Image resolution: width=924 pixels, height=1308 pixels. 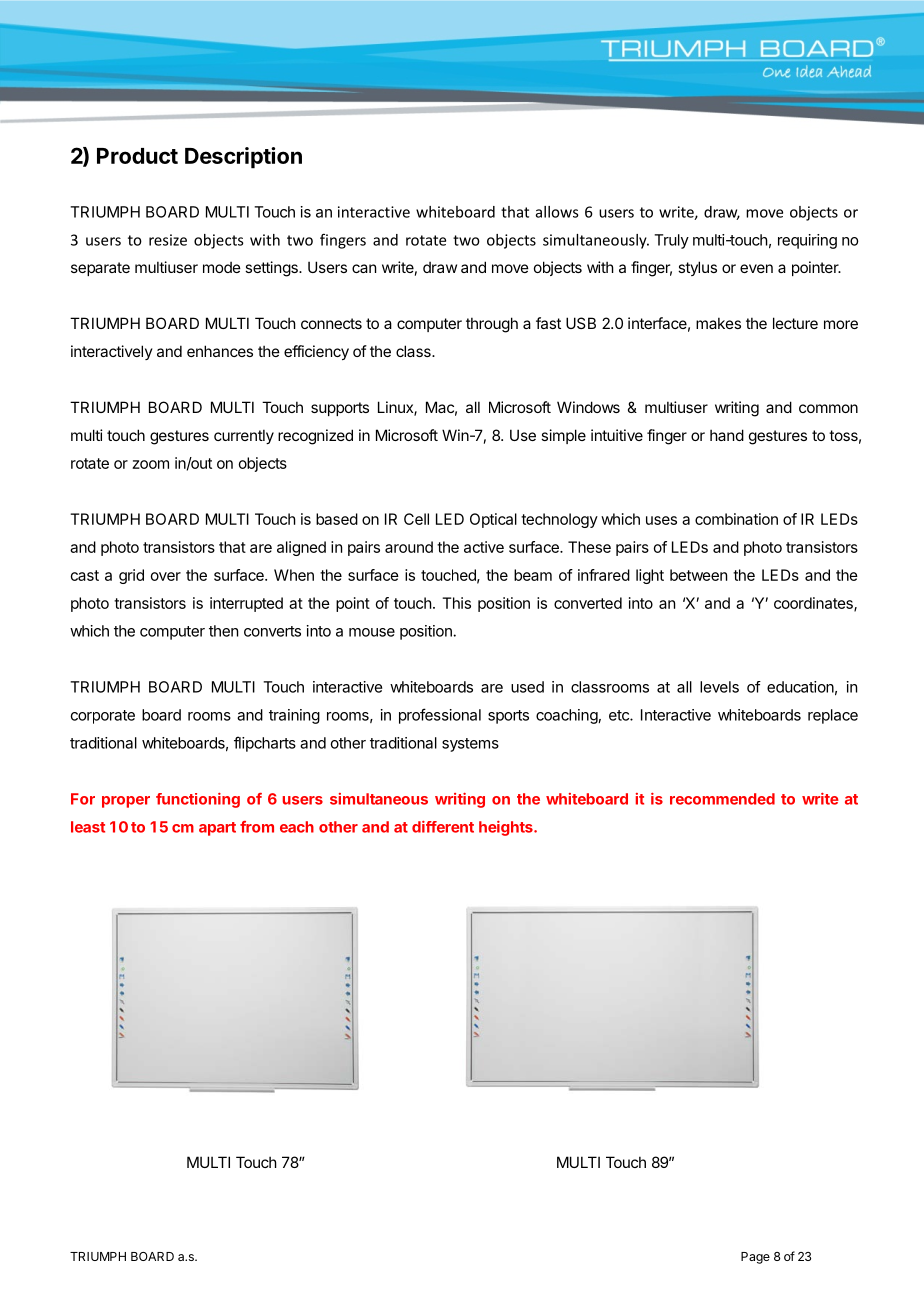 I want to click on over, so click(x=166, y=576).
